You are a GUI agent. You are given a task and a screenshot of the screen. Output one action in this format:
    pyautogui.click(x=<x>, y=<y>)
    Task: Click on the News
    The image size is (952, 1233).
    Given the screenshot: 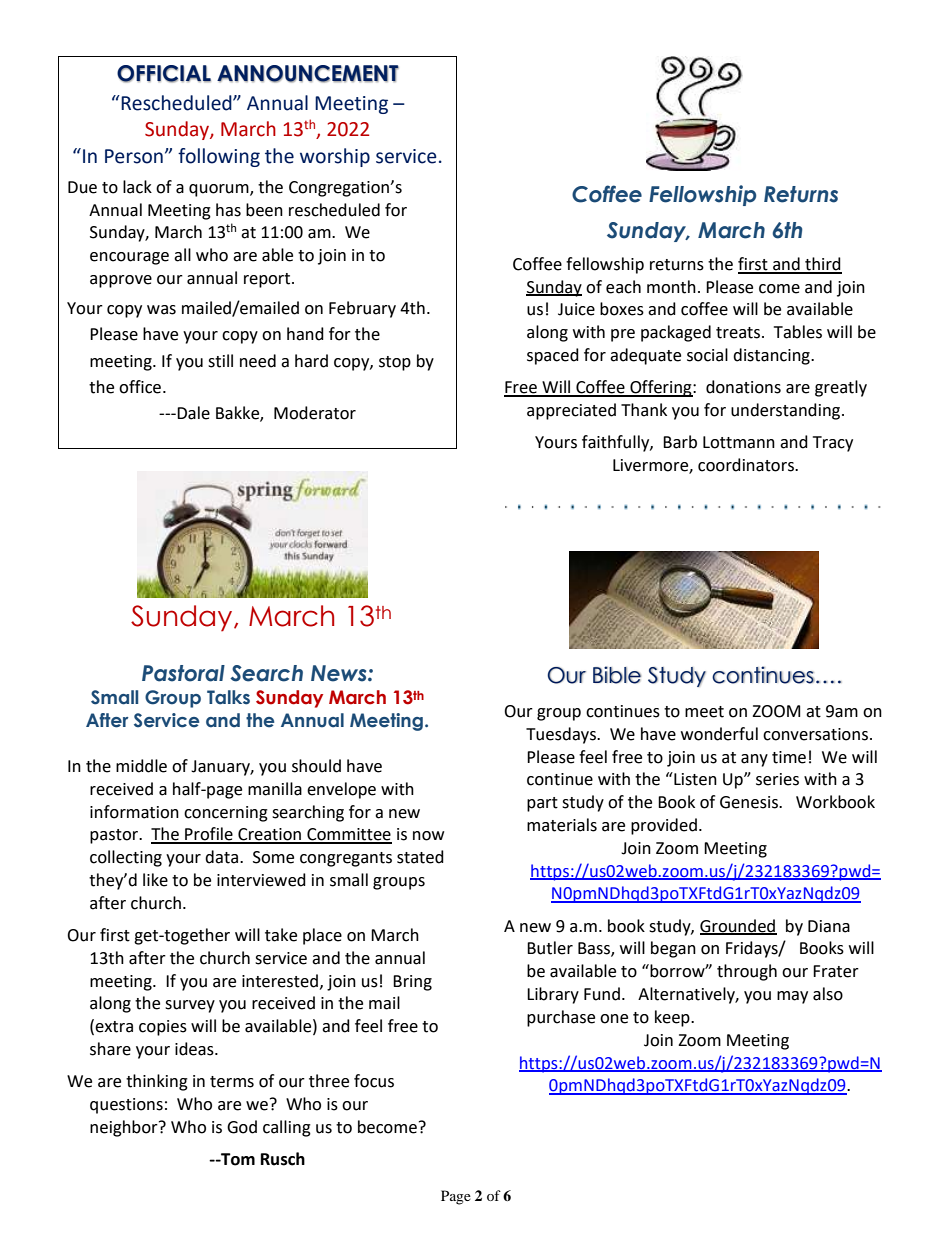 What is the action you would take?
    pyautogui.click(x=340, y=673)
